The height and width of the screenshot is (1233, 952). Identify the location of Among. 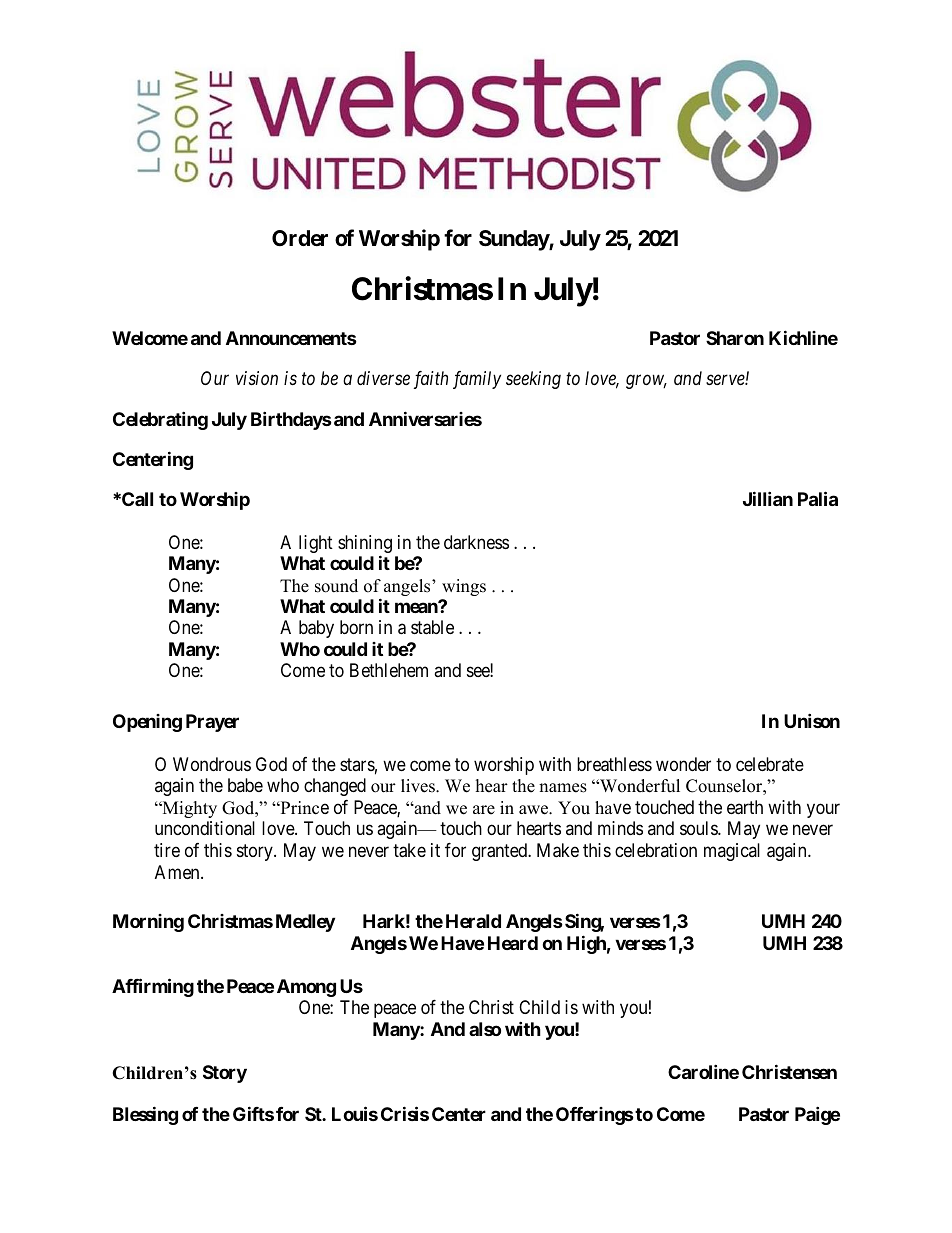
(306, 988).
